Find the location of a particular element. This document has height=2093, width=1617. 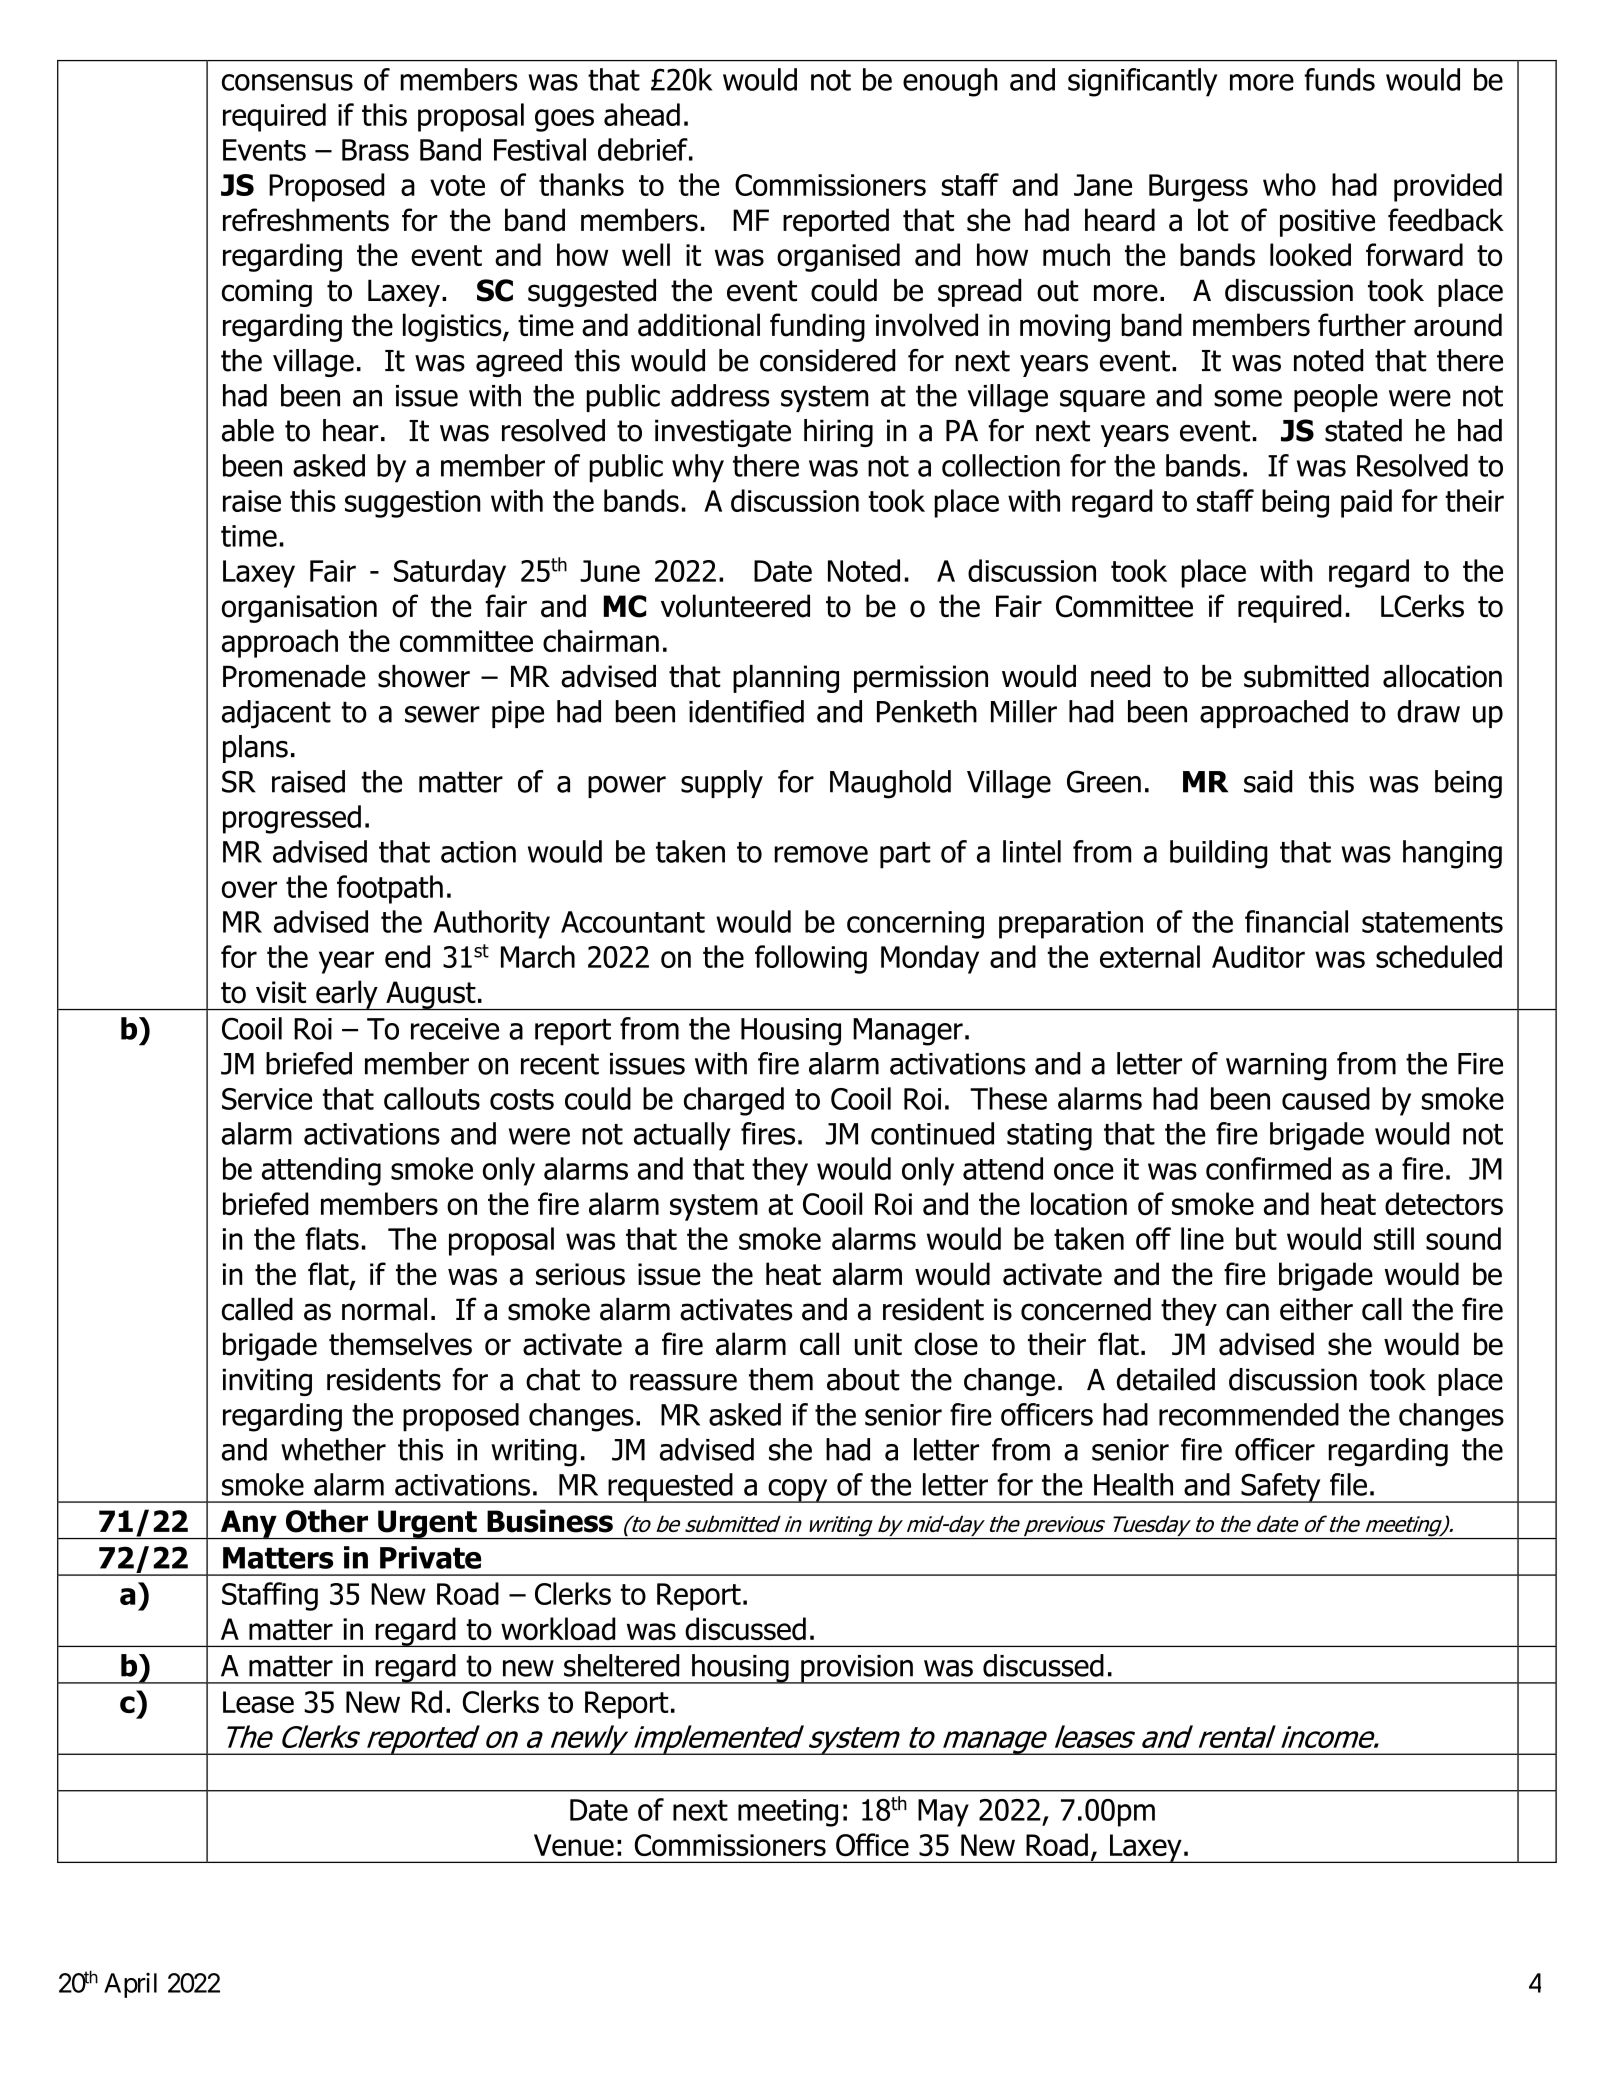

May is located at coordinates (943, 1813).
